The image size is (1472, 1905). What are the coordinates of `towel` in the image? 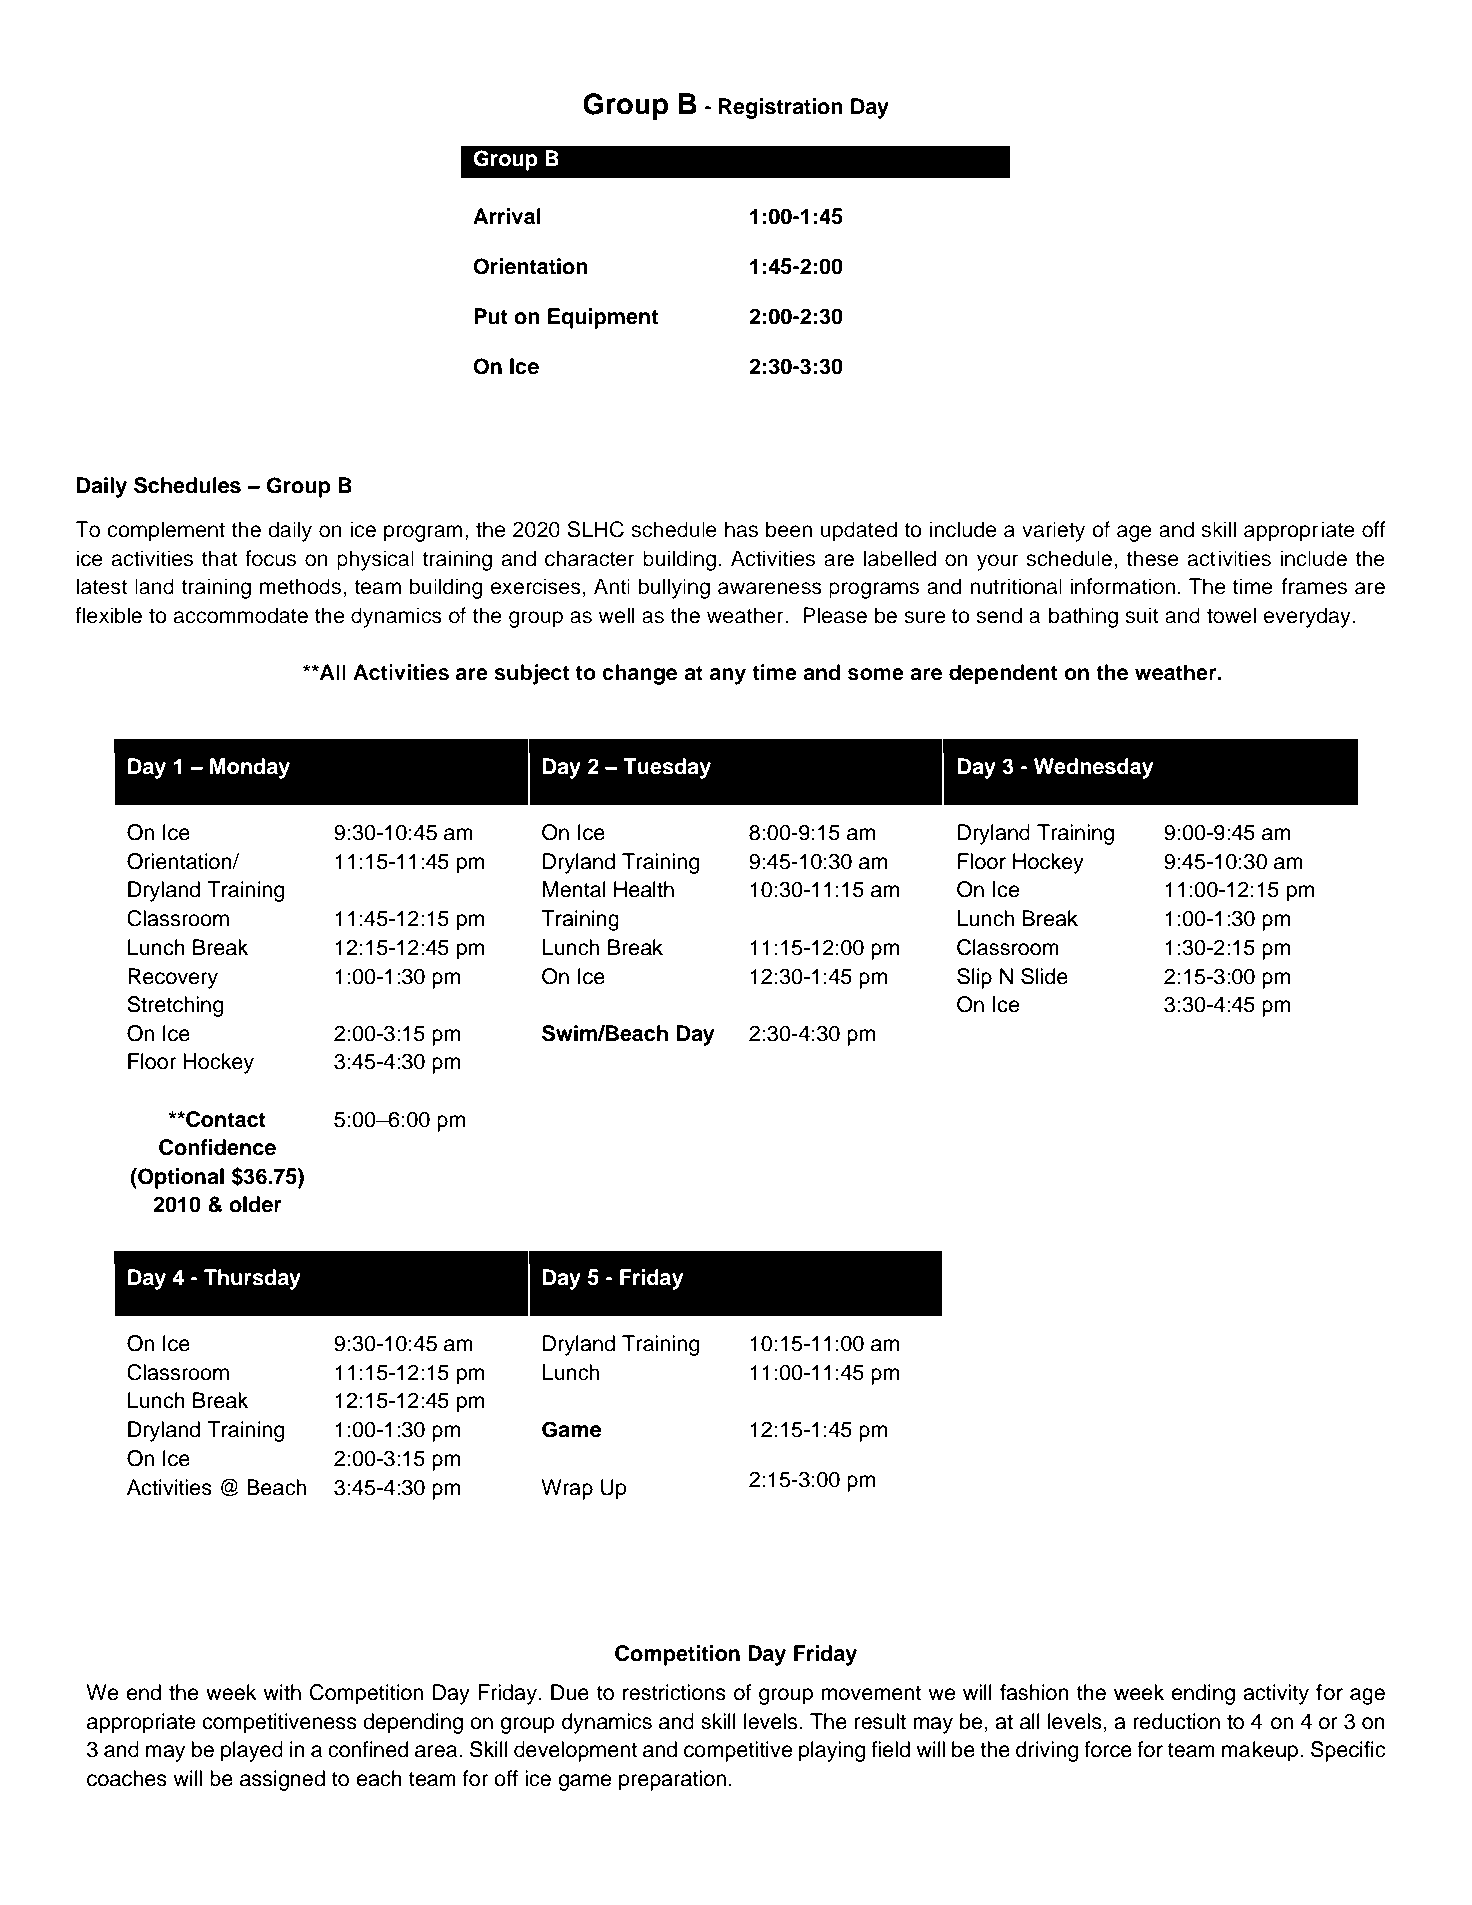 It's located at (1231, 615).
